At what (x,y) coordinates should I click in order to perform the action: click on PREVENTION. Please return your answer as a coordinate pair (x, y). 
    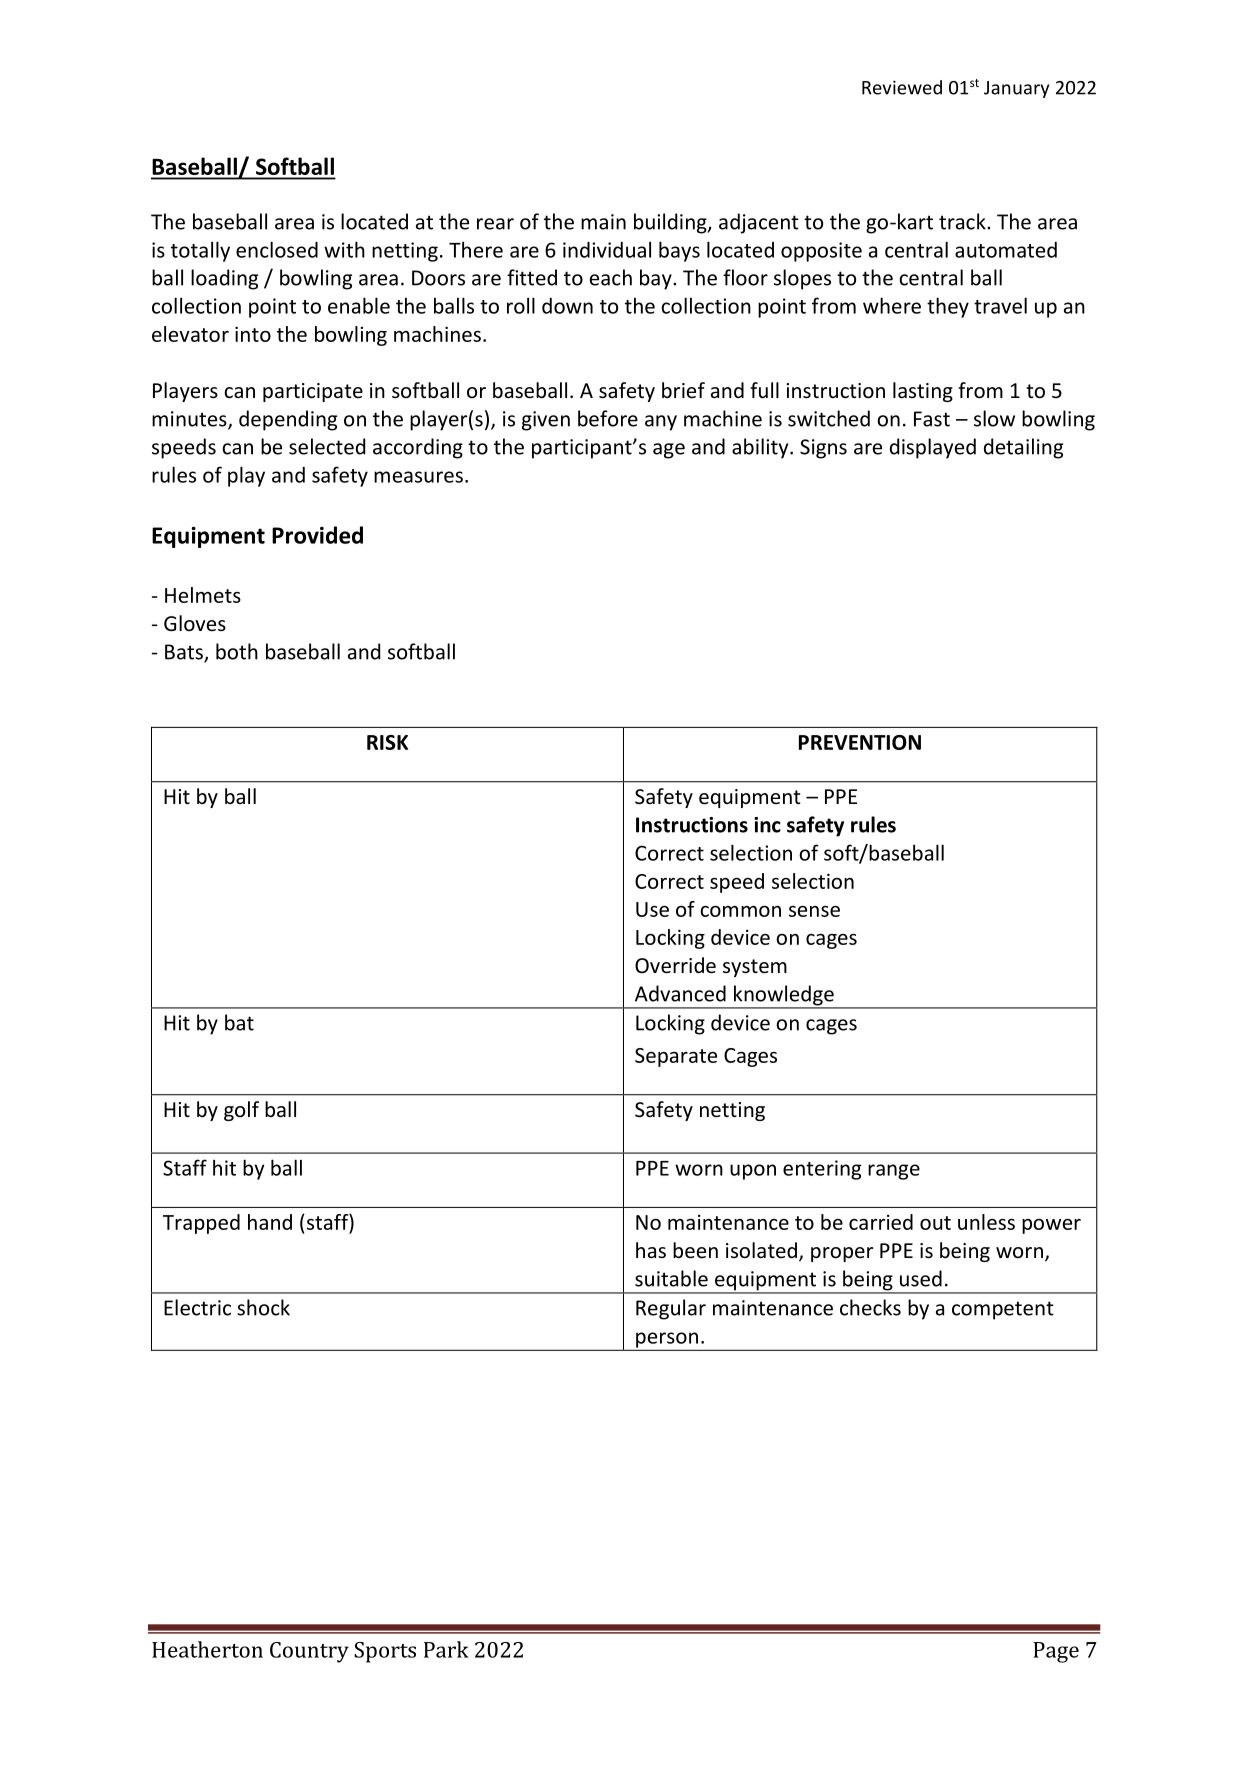
    Looking at the image, I should click on (860, 742).
